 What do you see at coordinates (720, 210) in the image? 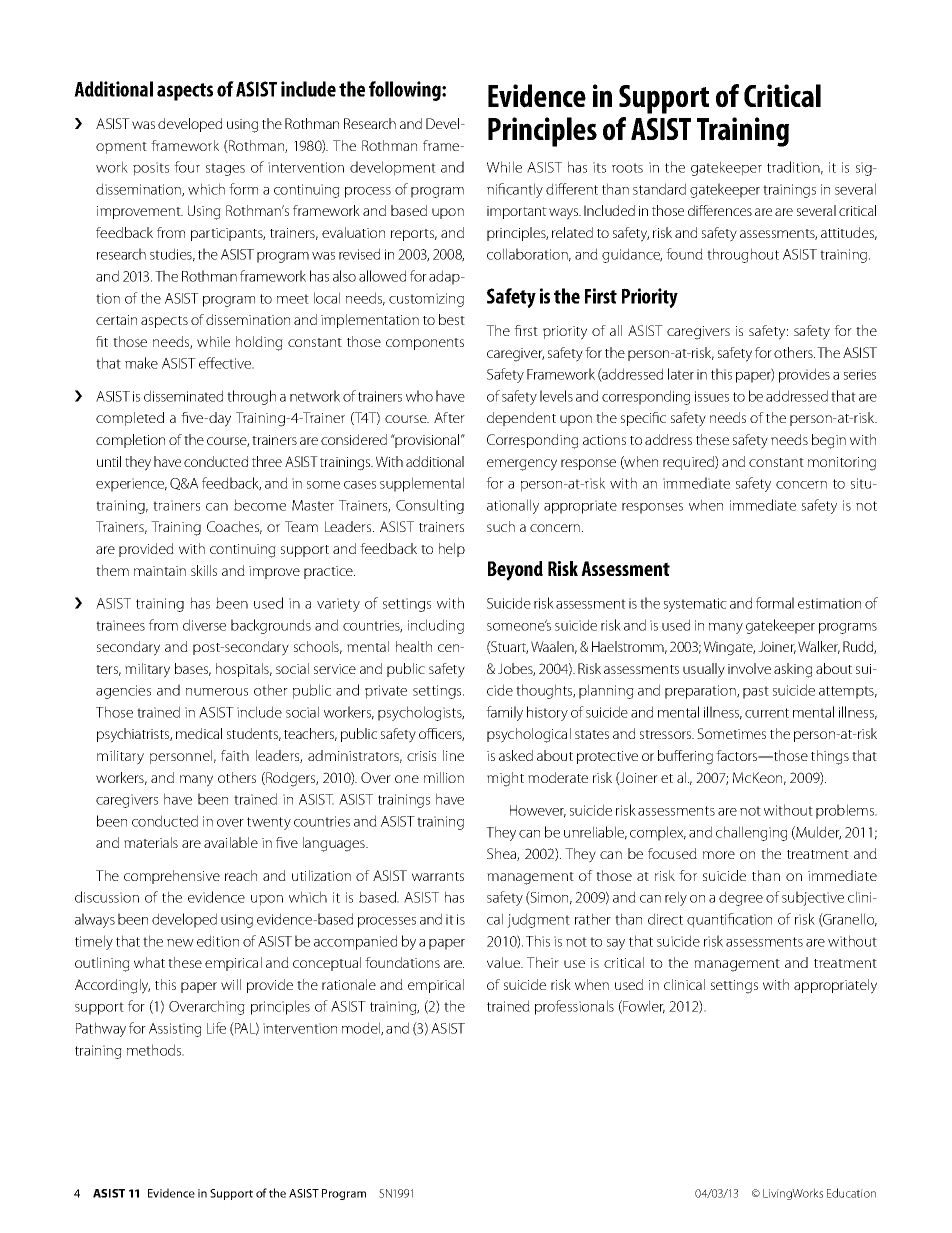
I see `differences` at bounding box center [720, 210].
